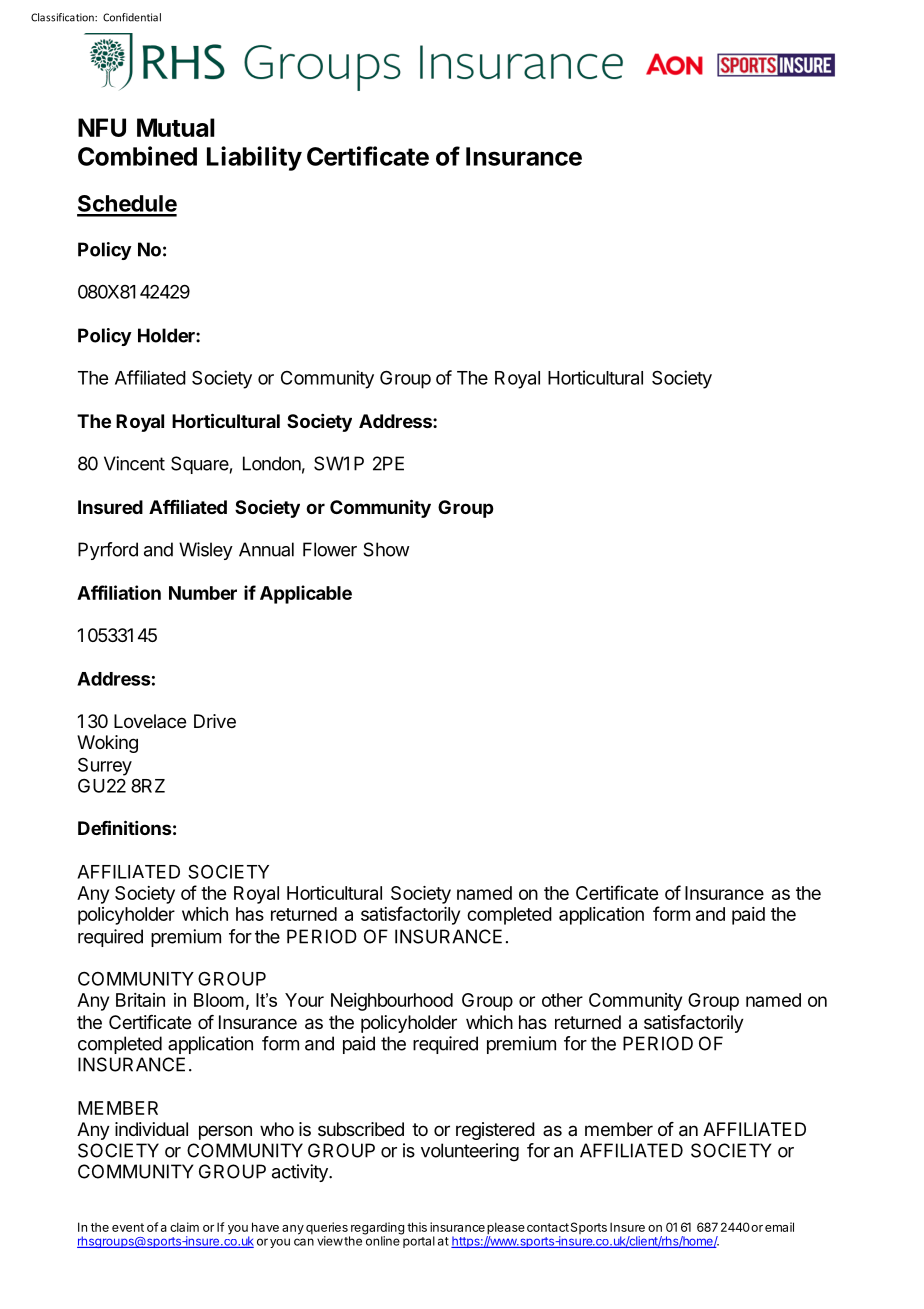 The width and height of the page is (924, 1309). What do you see at coordinates (128, 1227) in the page?
I see `event` at bounding box center [128, 1227].
